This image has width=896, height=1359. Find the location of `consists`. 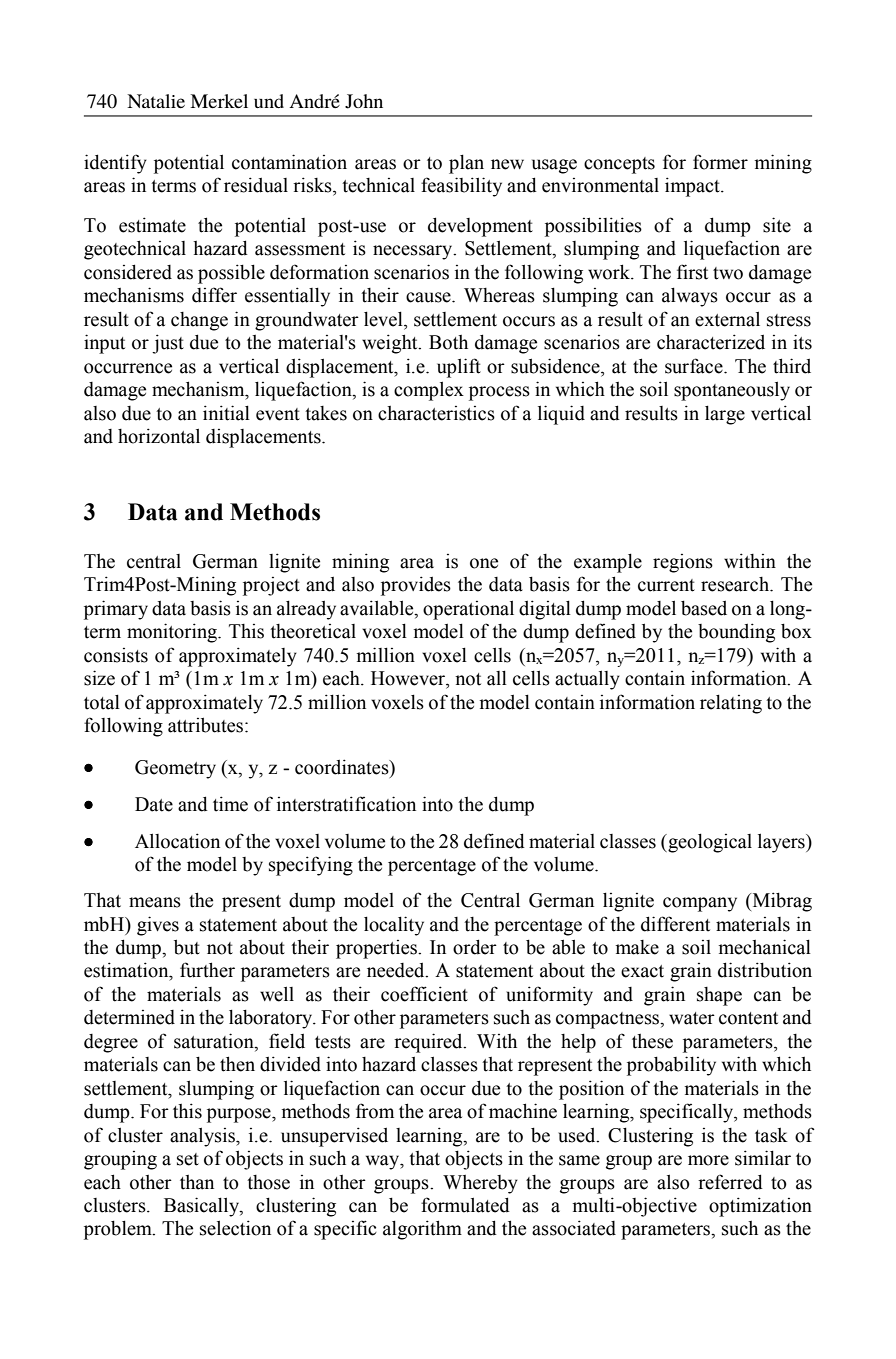

consists is located at coordinates (116, 655).
